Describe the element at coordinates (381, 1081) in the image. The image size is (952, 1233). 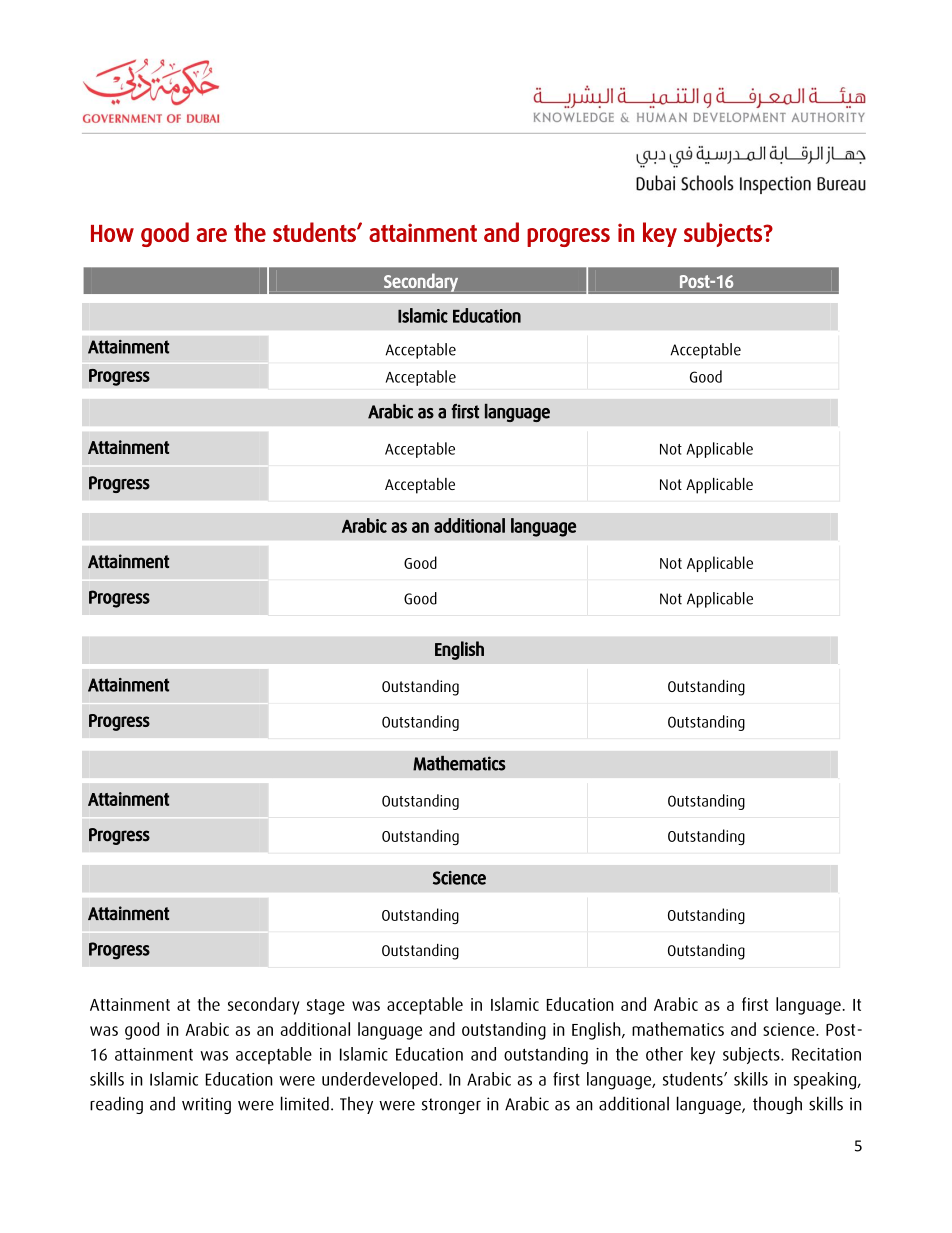
I see `underdeveloped` at that location.
